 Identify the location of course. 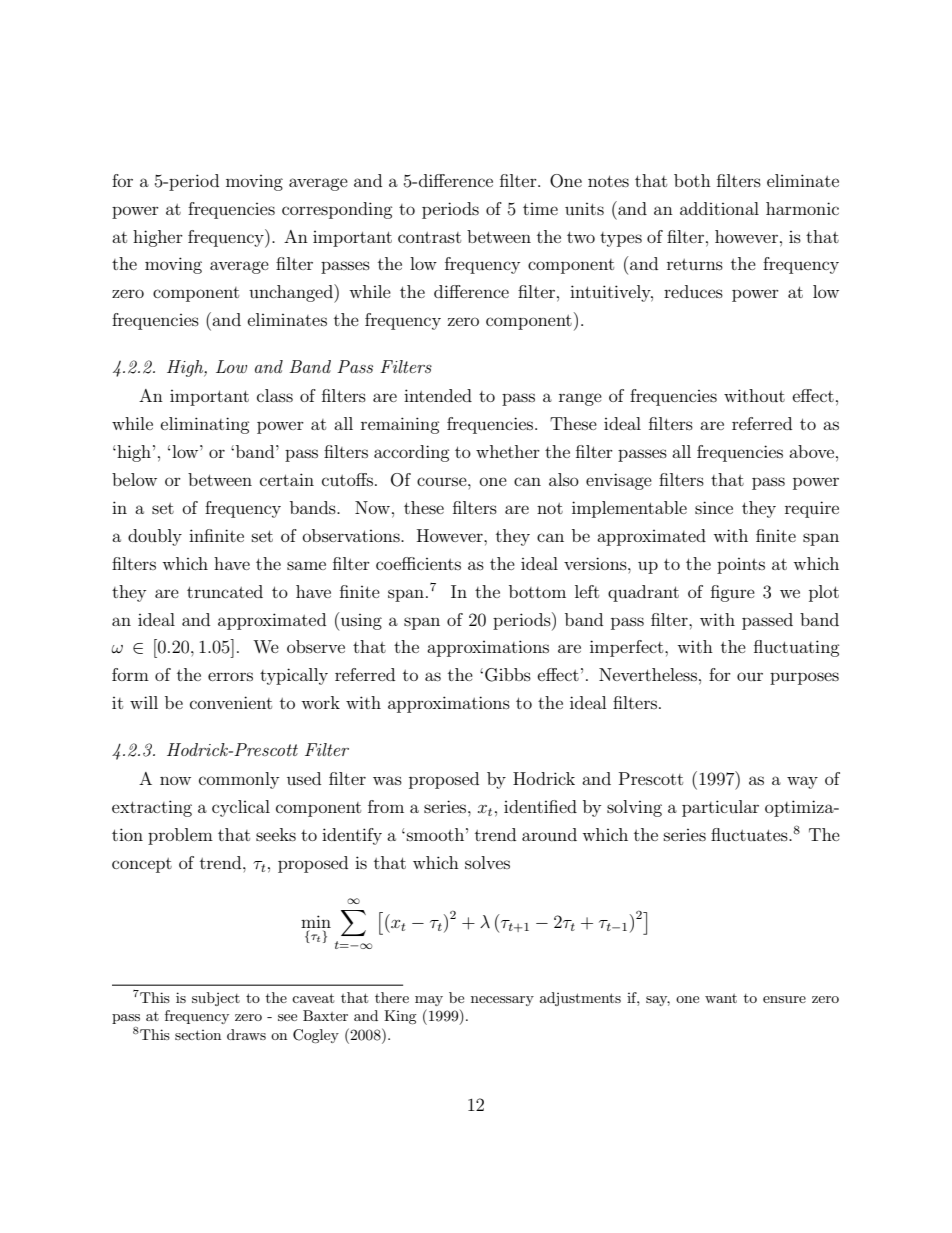
(443, 481).
